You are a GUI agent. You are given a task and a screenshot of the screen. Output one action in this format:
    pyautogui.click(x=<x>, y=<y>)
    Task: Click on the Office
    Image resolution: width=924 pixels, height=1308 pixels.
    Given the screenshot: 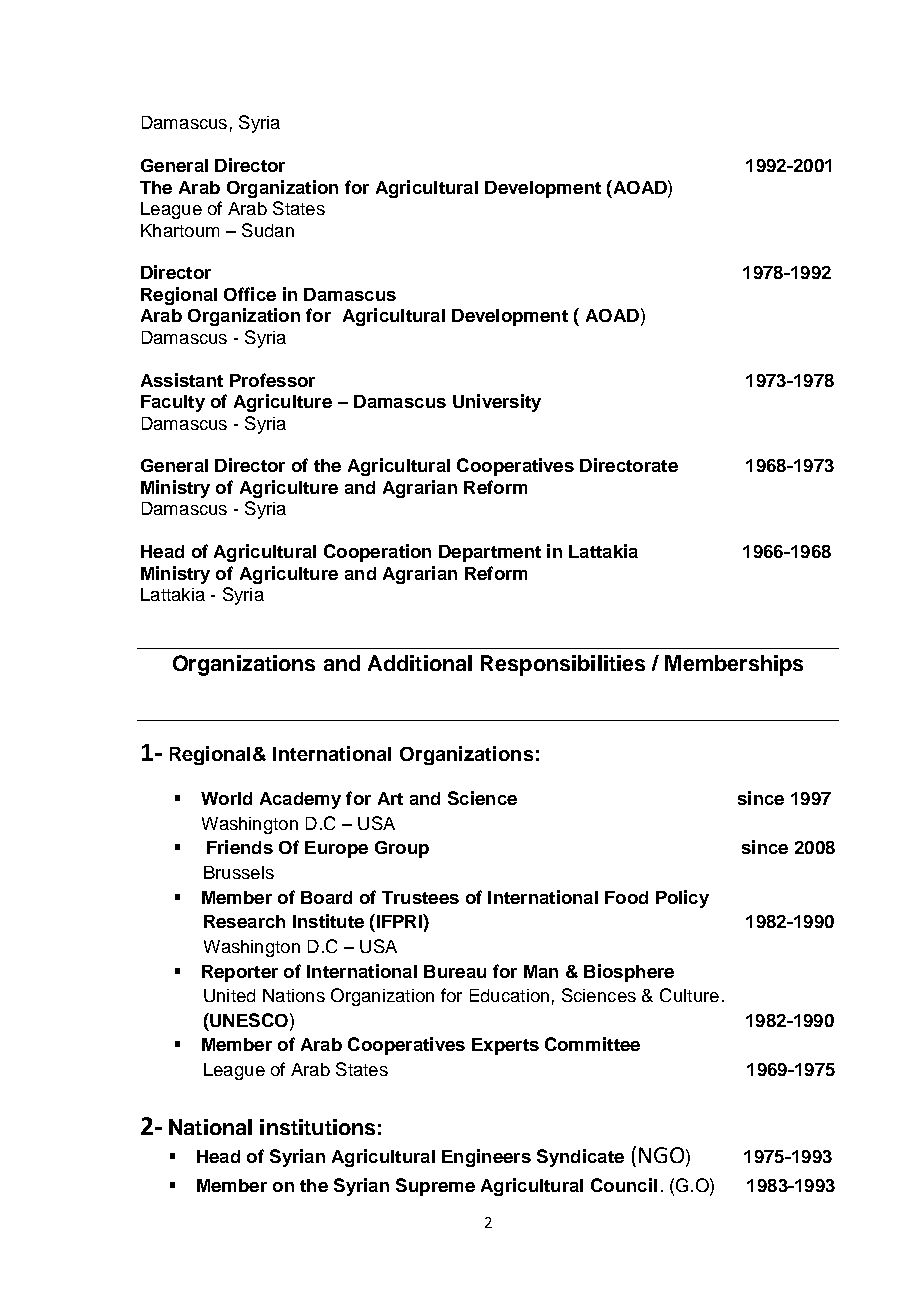 What is the action you would take?
    pyautogui.click(x=250, y=294)
